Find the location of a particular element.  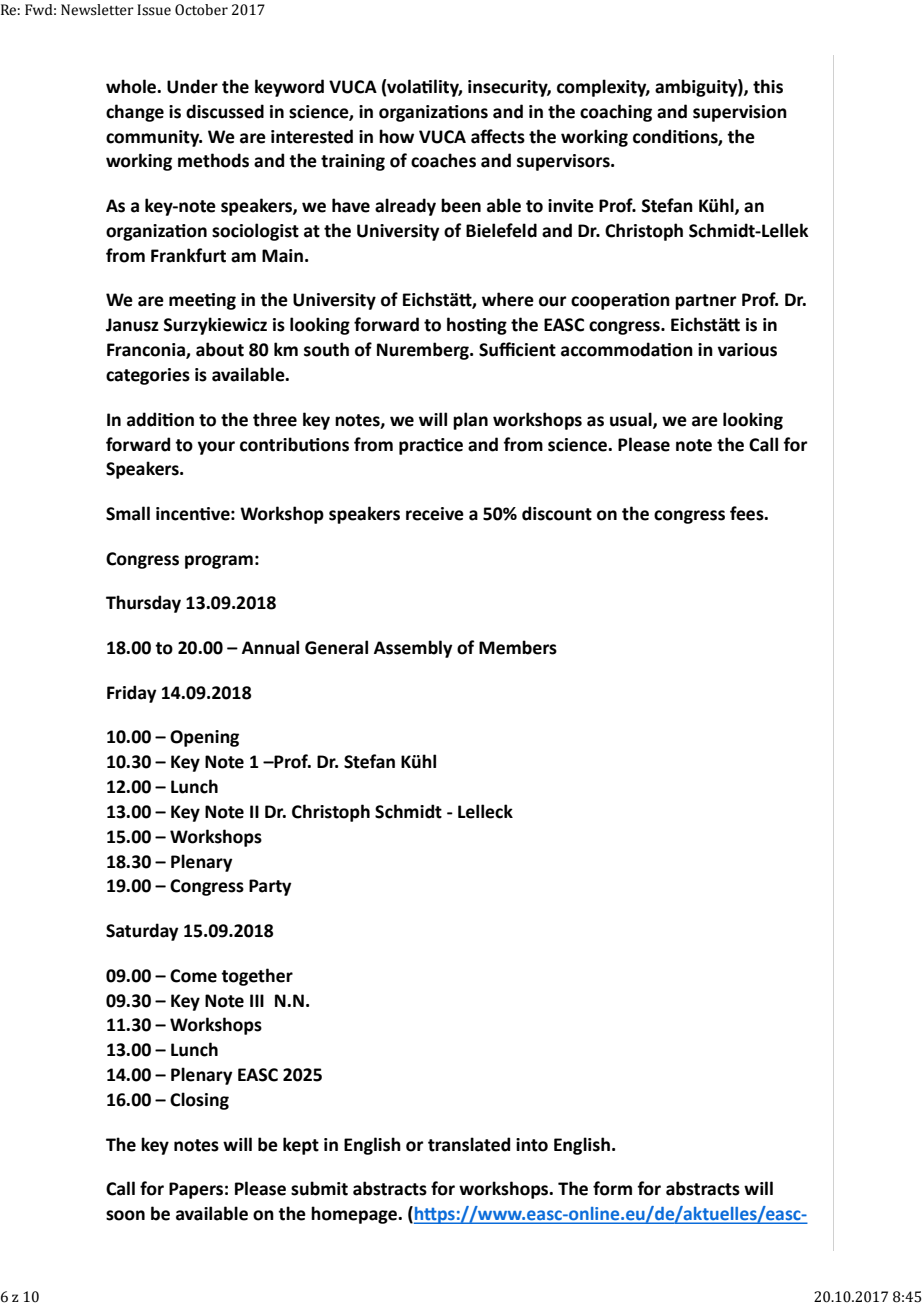

Opening is located at coordinates (204, 738).
